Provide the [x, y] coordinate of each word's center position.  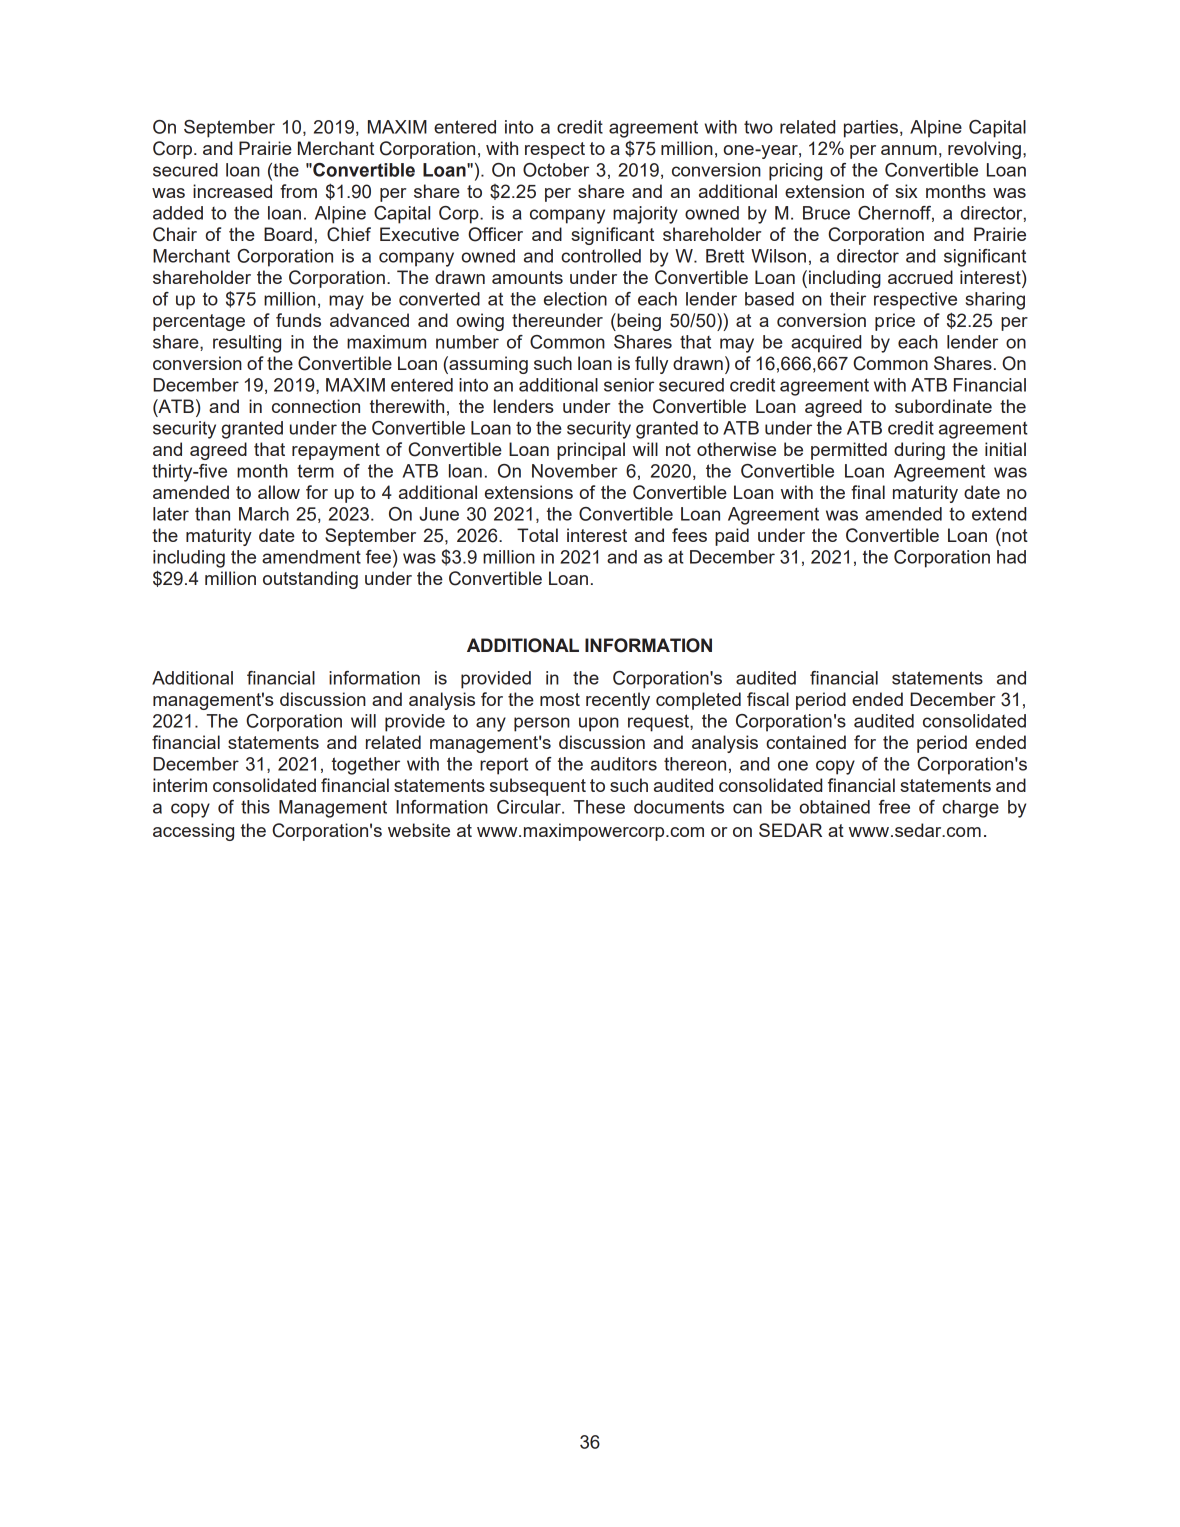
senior [629, 385]
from [298, 191]
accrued [920, 277]
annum [909, 150]
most [560, 699]
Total [537, 535]
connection [316, 406]
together [366, 766]
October [556, 170]
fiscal [768, 699]
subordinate [943, 406]
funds [298, 320]
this [255, 807]
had [1011, 557]
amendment [311, 557]
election [575, 299]
